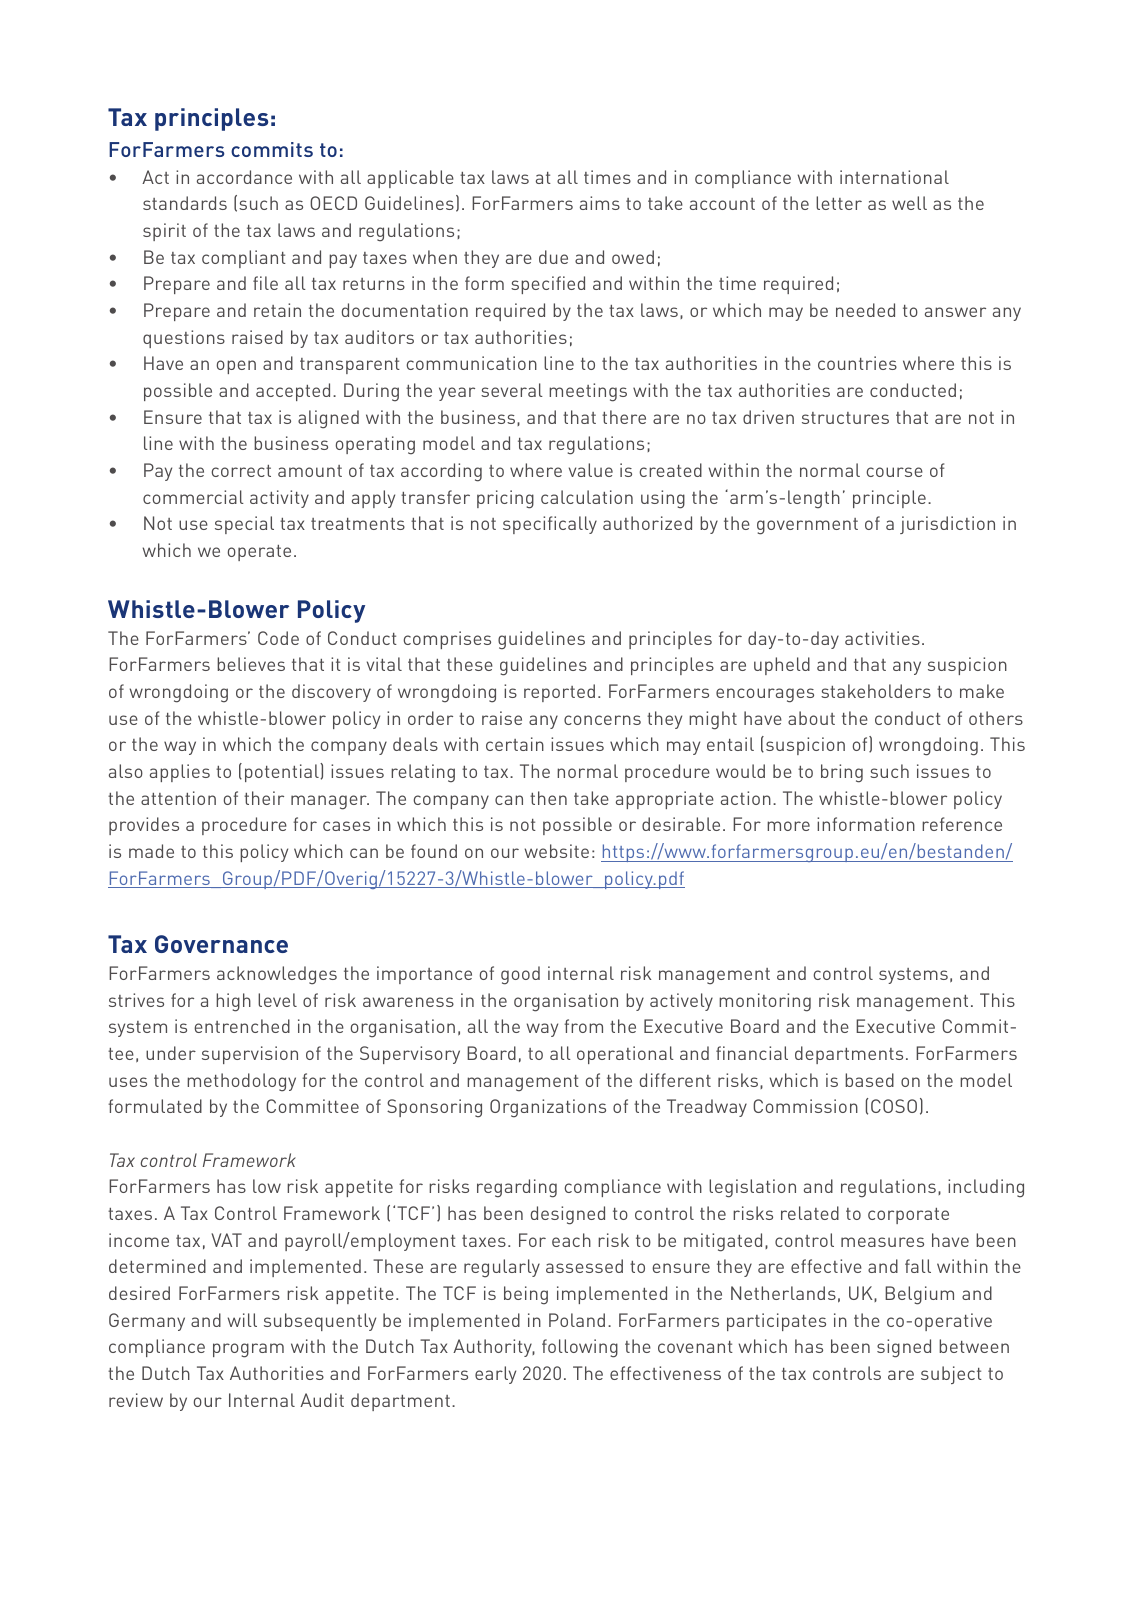  I want to click on aims, so click(600, 203).
